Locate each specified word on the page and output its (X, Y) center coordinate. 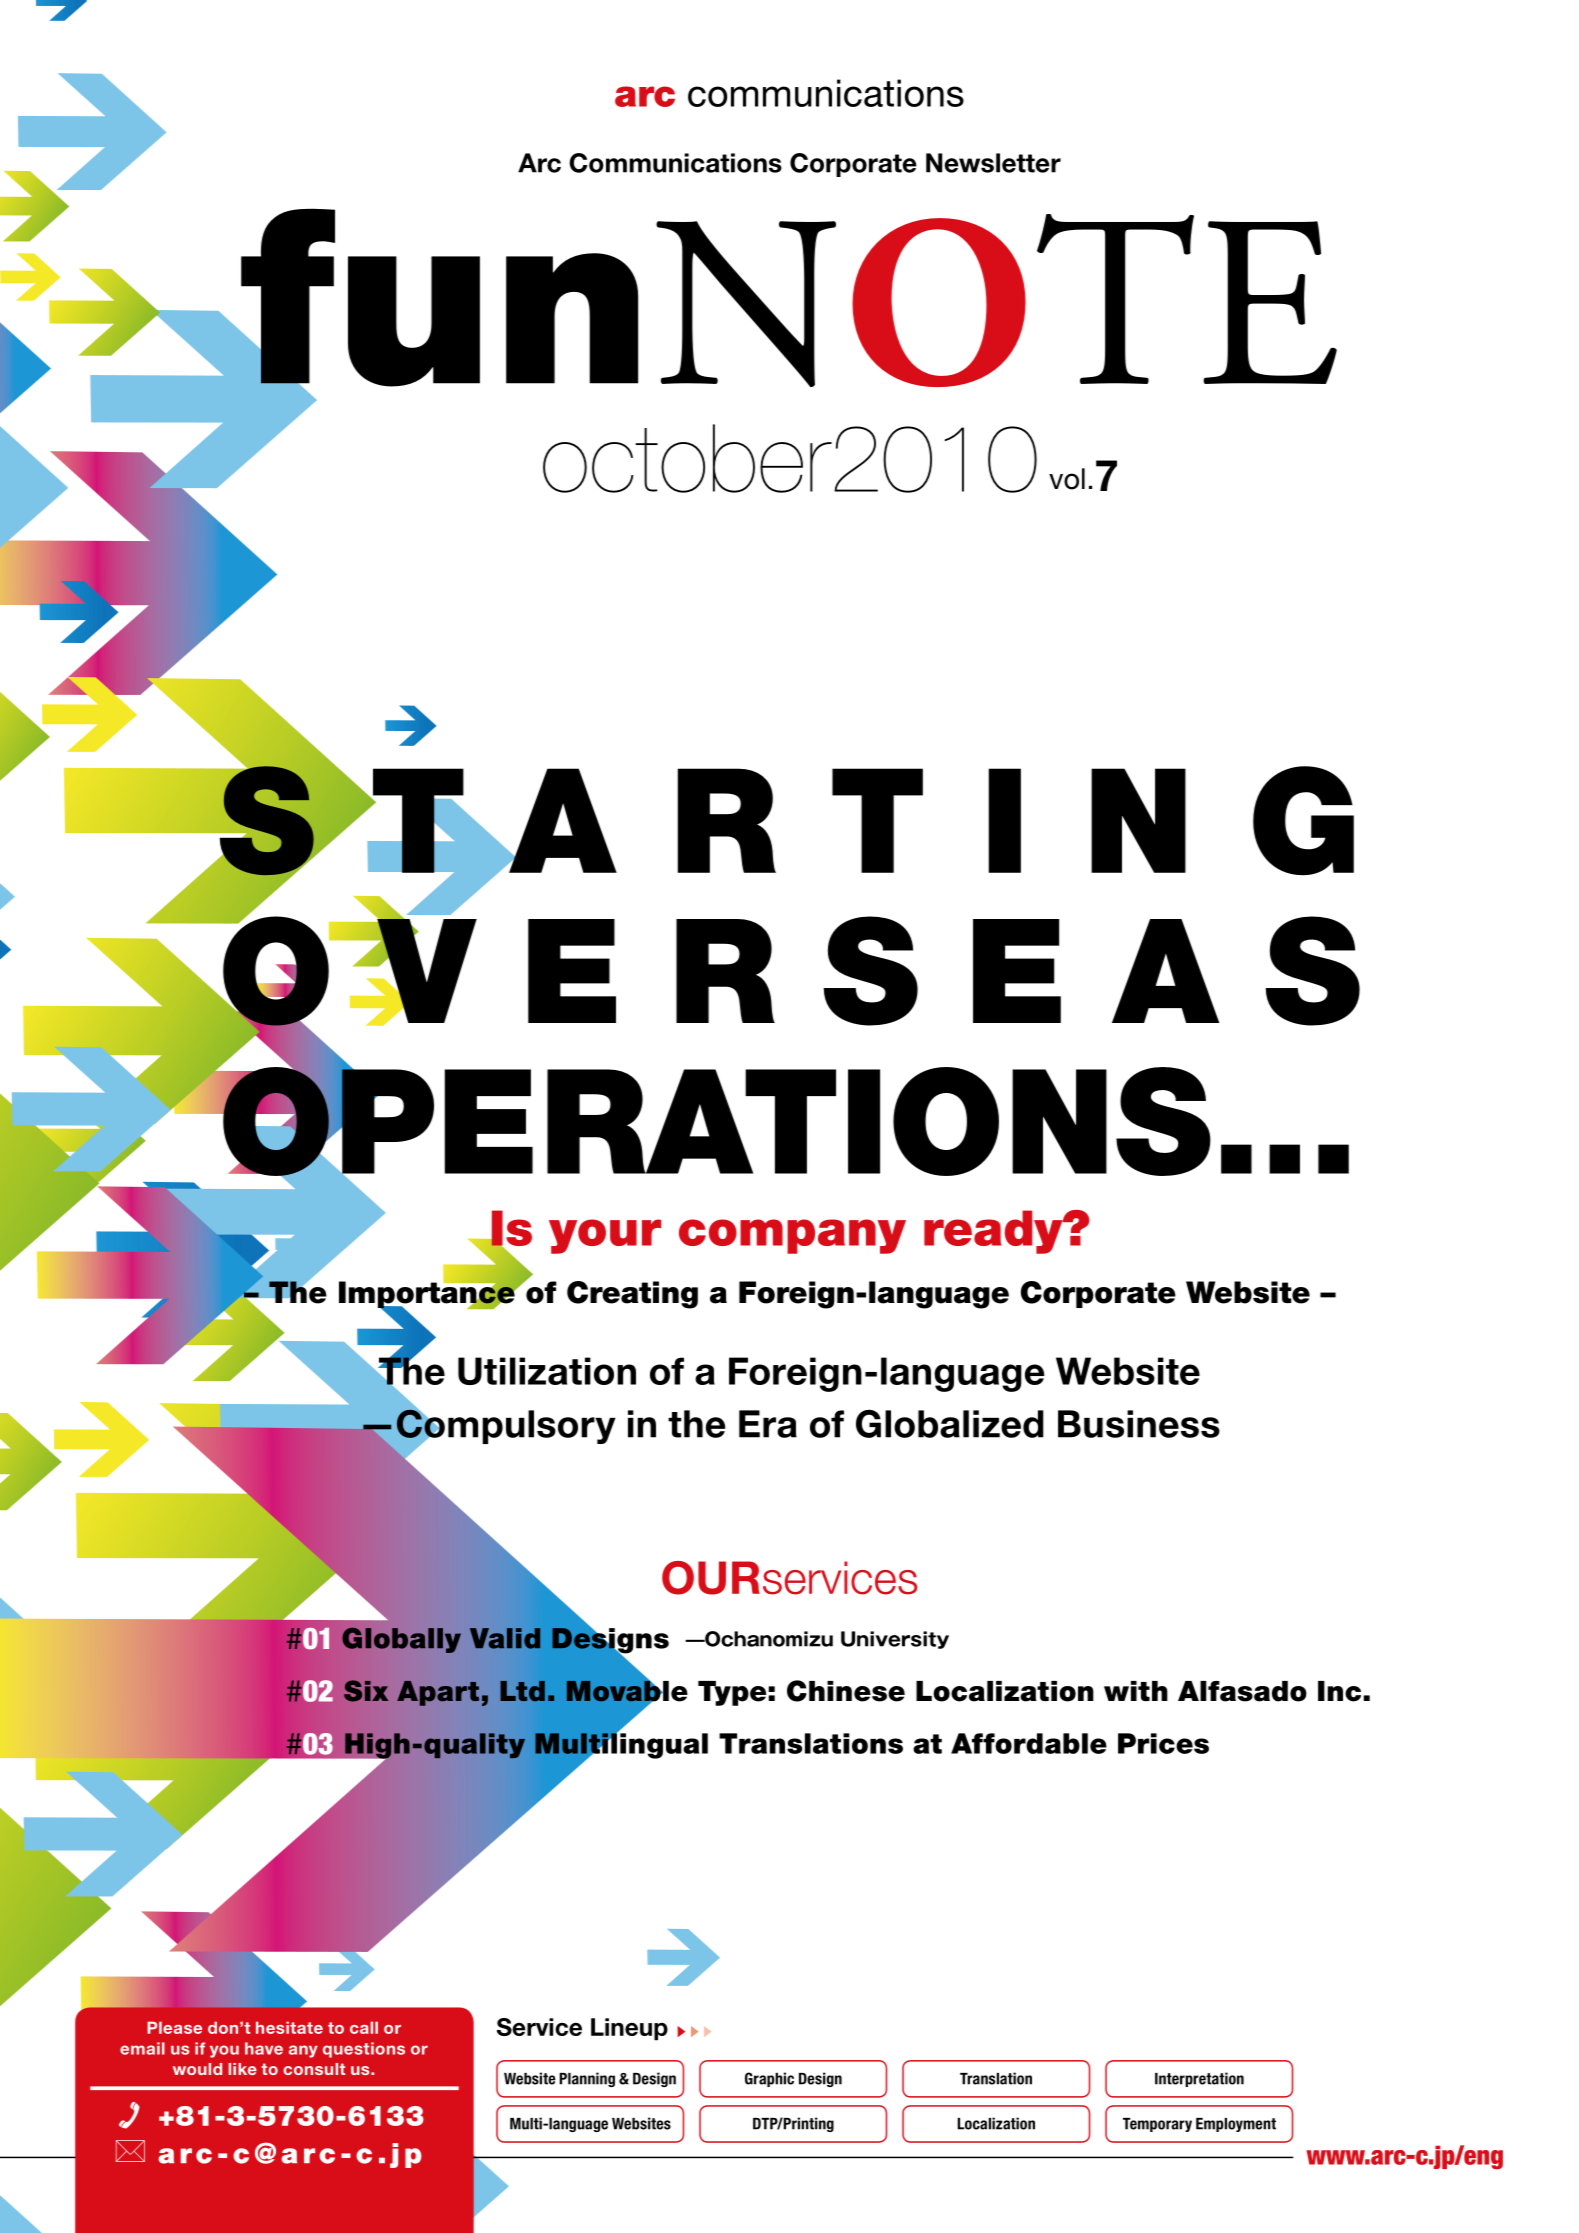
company (792, 1236)
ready (994, 1232)
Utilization (547, 1371)
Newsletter (993, 163)
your (605, 1236)
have (264, 2048)
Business (1139, 1424)
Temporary (1157, 2125)
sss (694, 2031)
